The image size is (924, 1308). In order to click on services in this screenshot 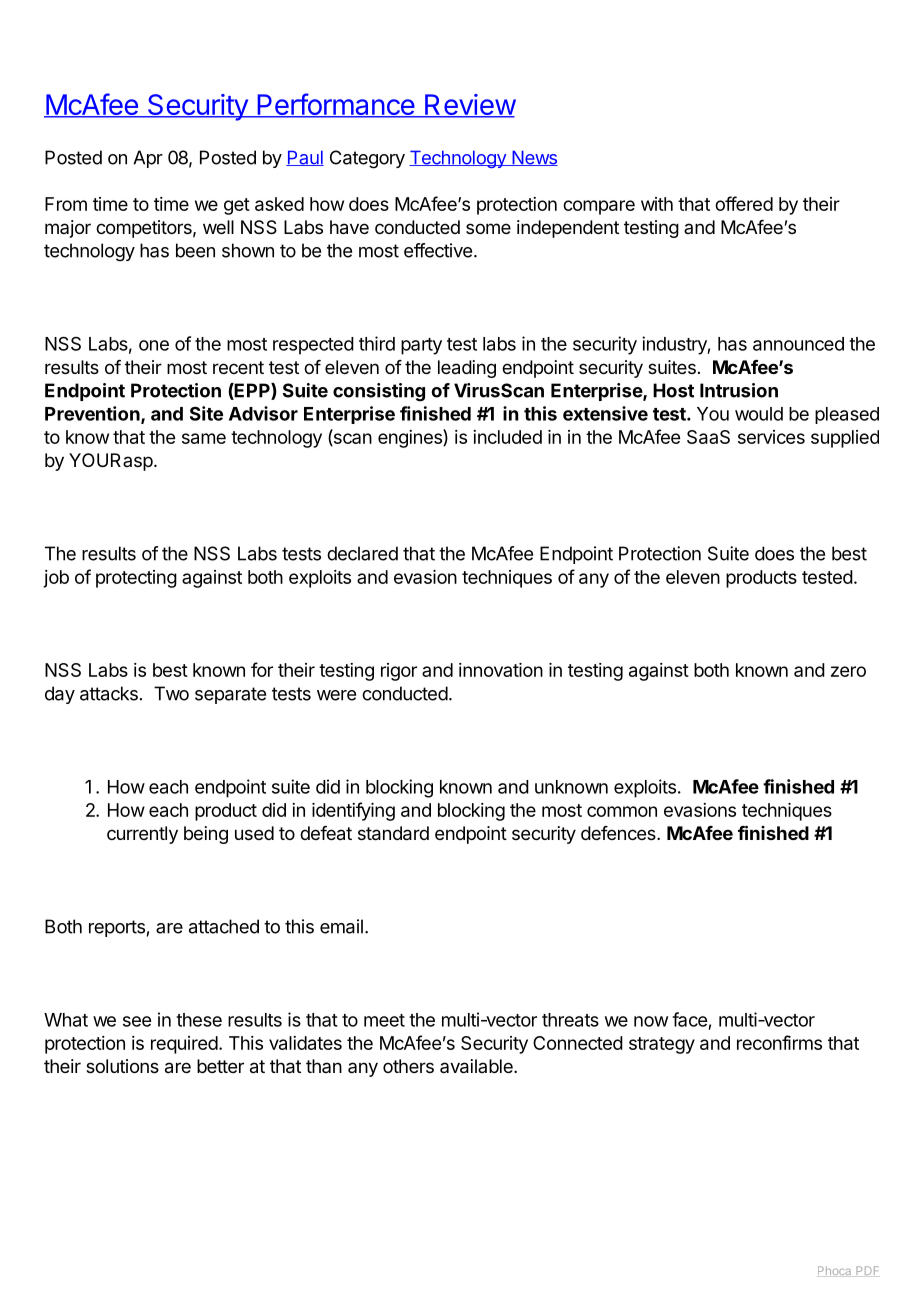, I will do `click(771, 437)`.
